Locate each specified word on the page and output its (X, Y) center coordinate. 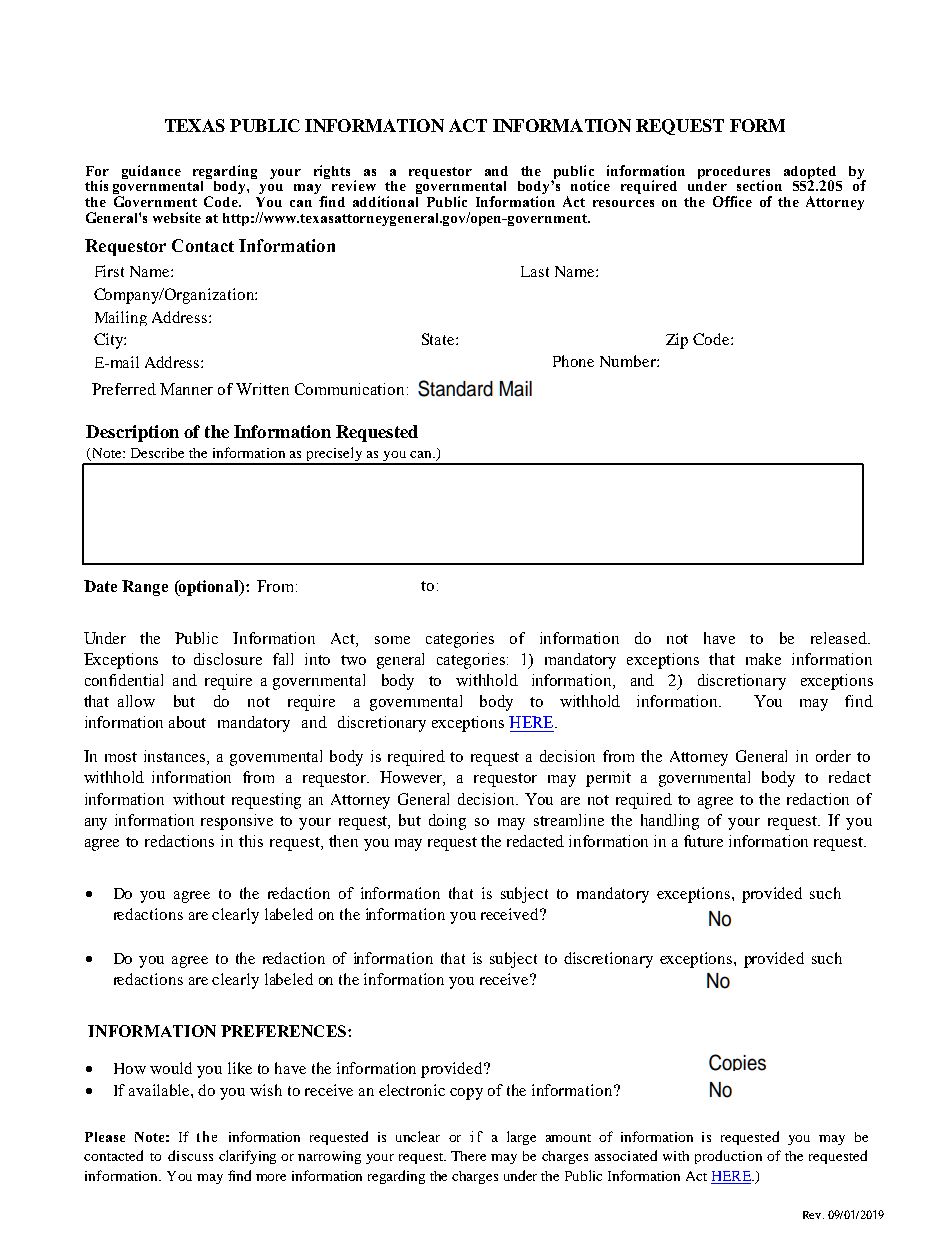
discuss (190, 1155)
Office (732, 201)
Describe (157, 453)
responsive (237, 822)
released (840, 638)
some (392, 640)
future (703, 841)
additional (385, 201)
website (177, 217)
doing (447, 822)
